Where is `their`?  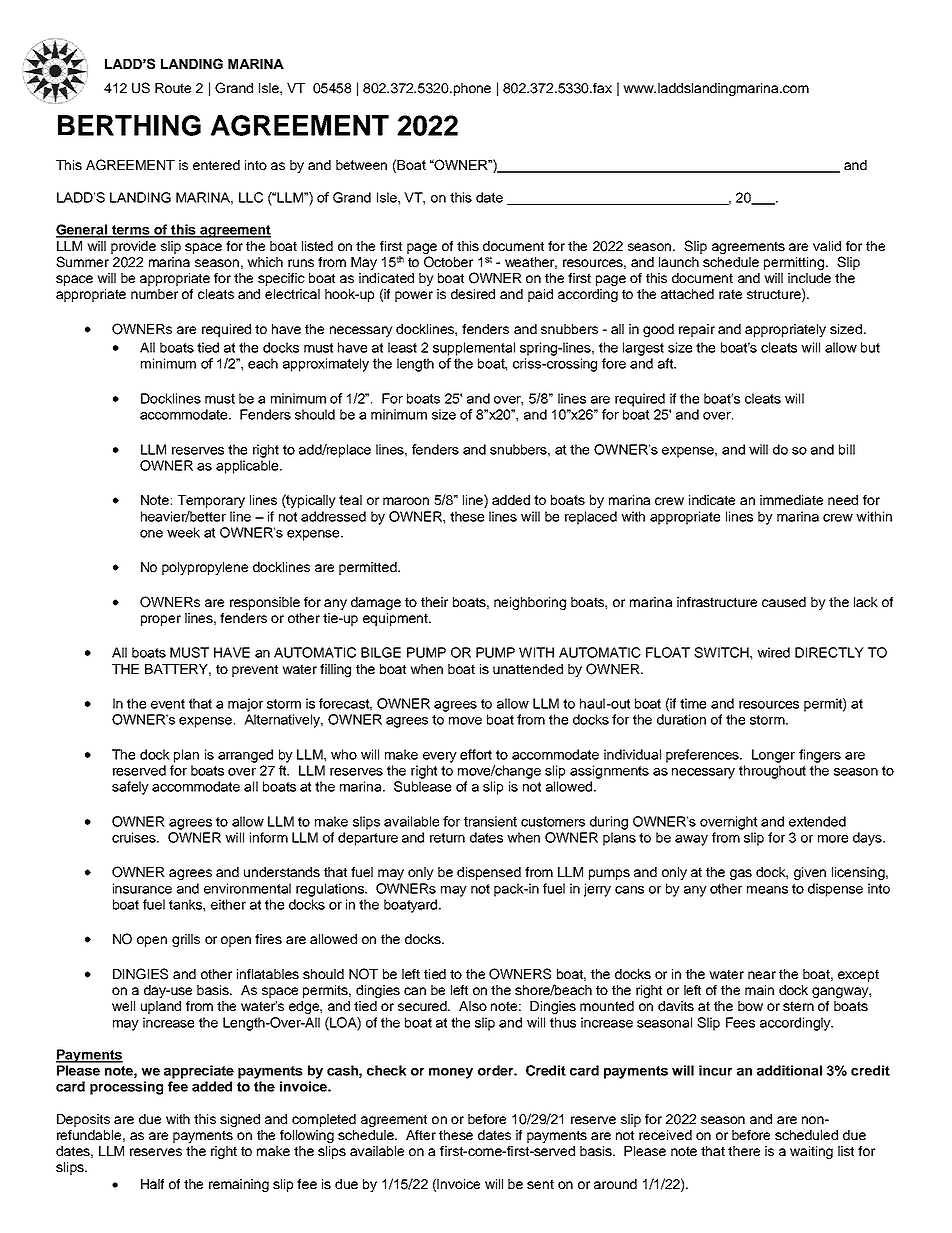
their is located at coordinates (434, 602).
